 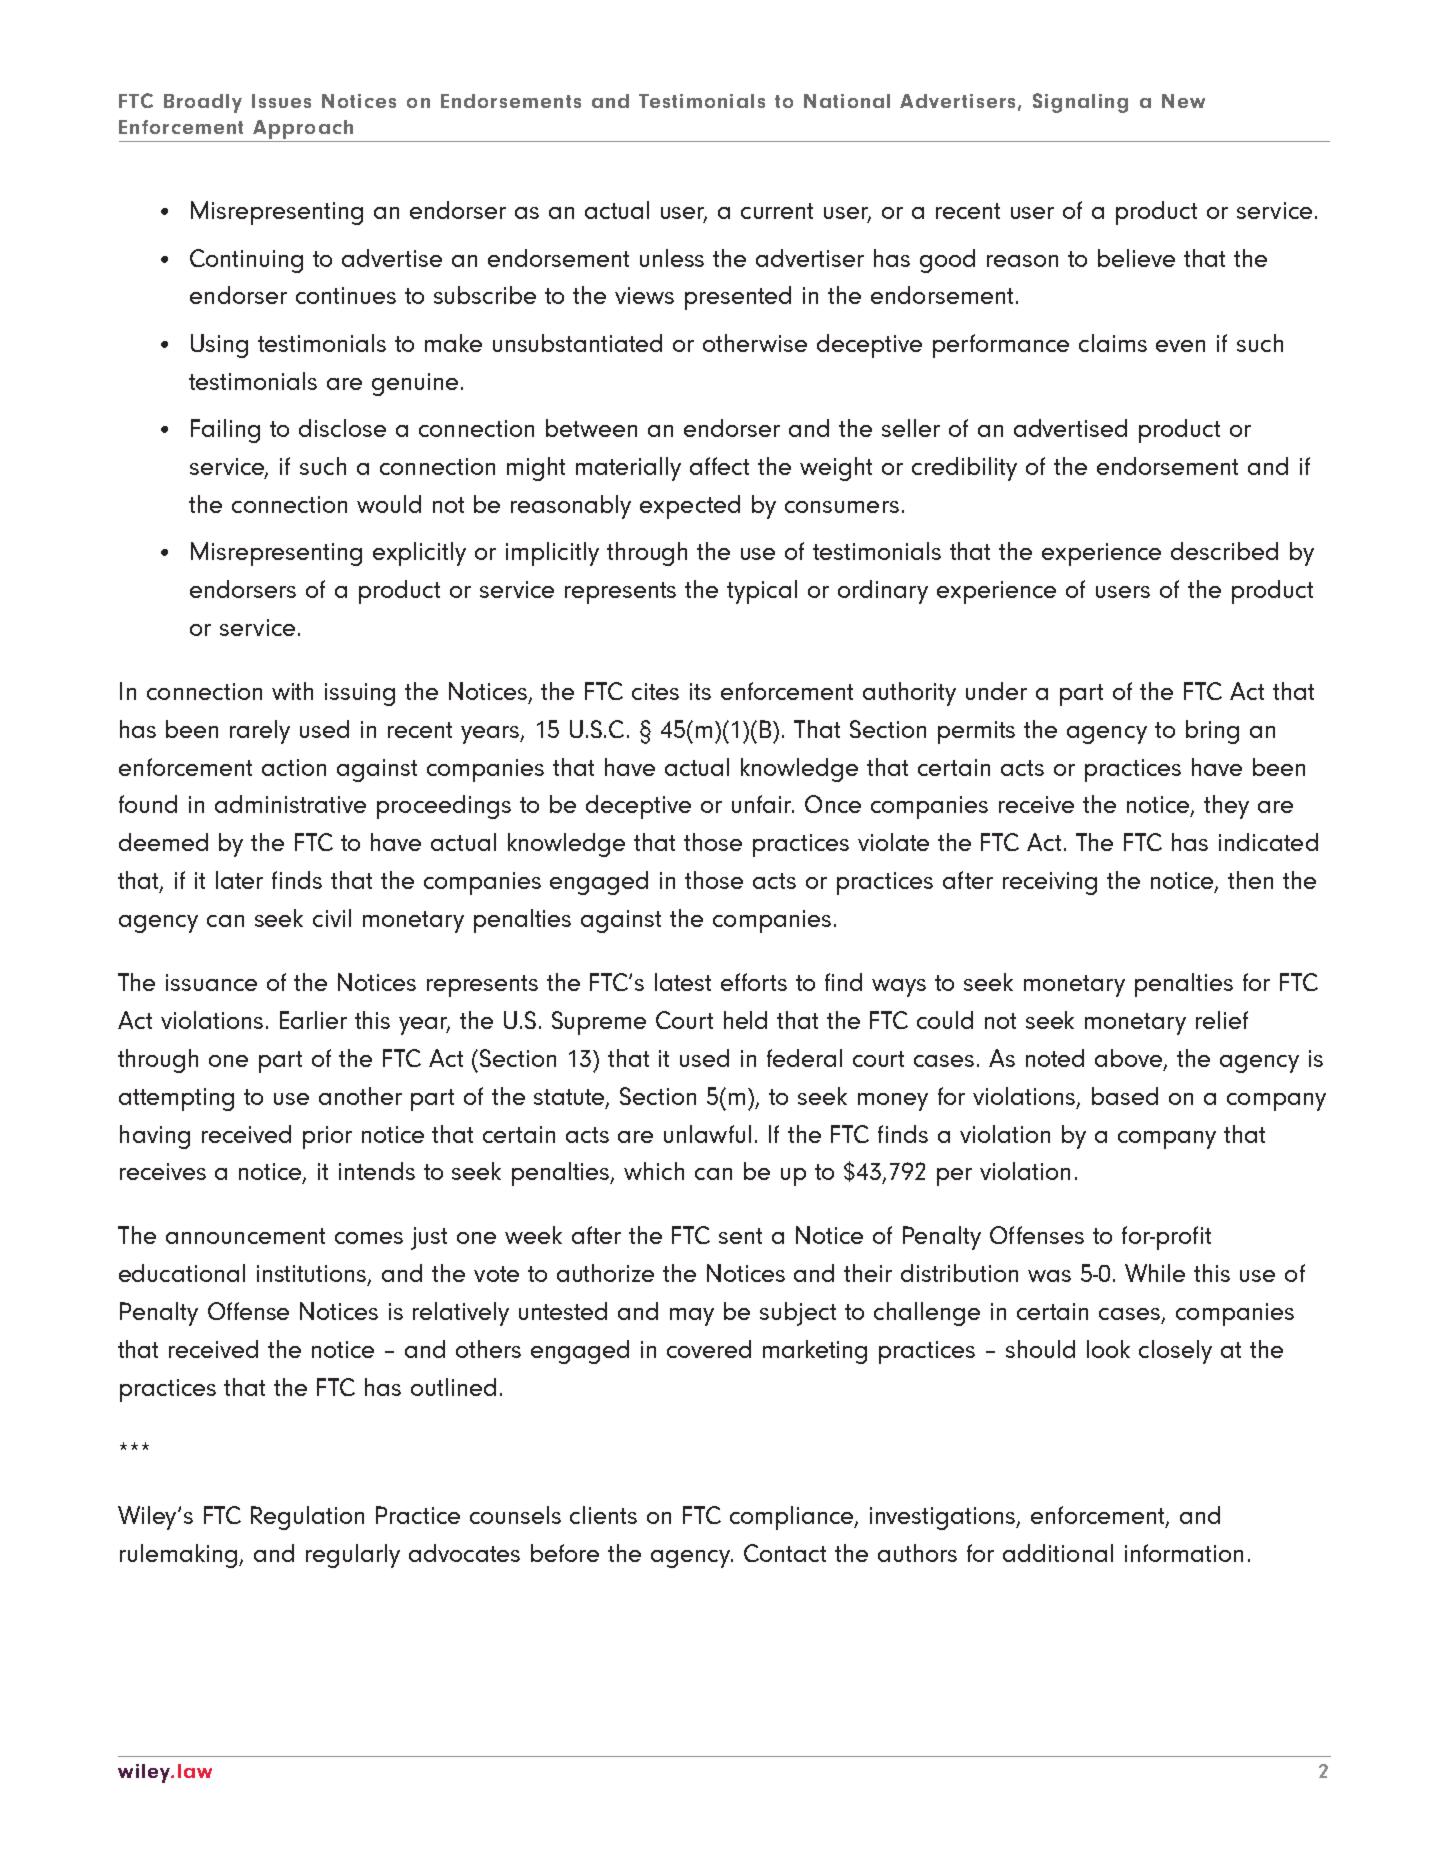 I want to click on unfair, so click(x=763, y=804).
